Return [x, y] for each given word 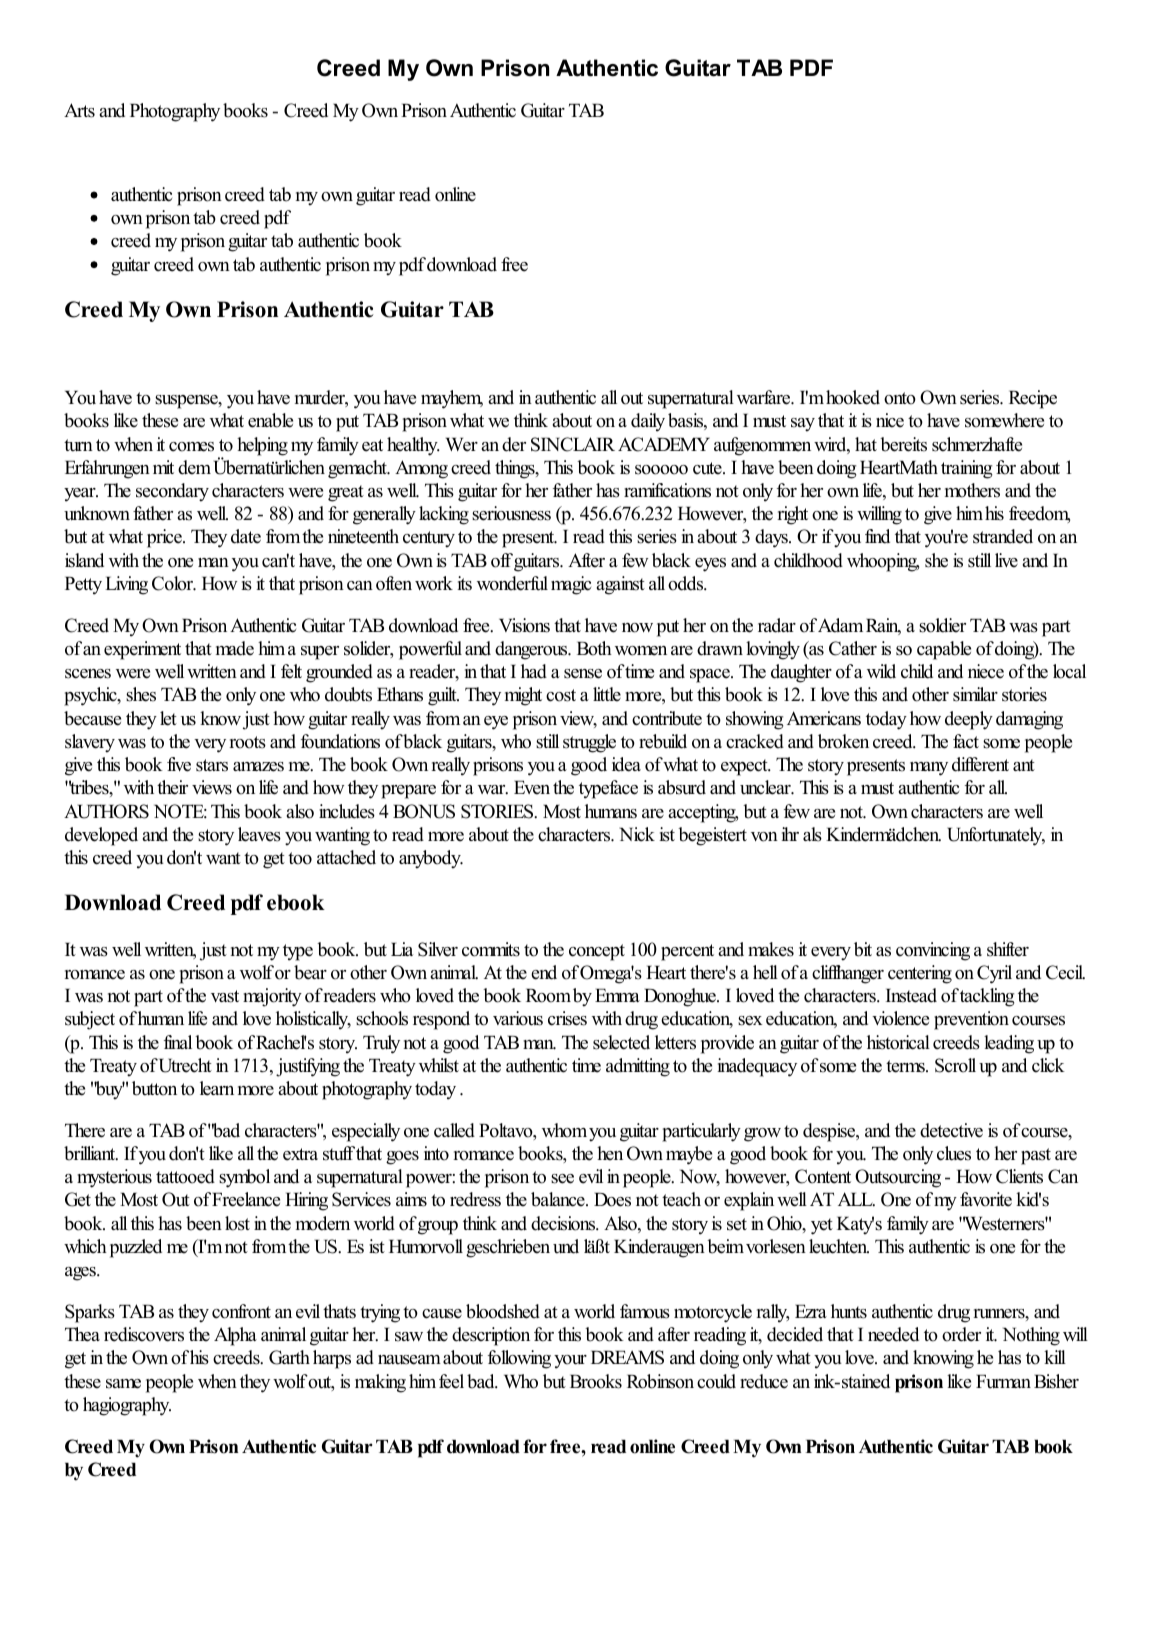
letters [675, 1042]
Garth [289, 1357]
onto [900, 398]
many [929, 769]
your [570, 1362]
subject [90, 1020]
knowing [943, 1359]
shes [141, 694]
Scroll [955, 1065]
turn [78, 445]
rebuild [663, 741]
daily [648, 422]
